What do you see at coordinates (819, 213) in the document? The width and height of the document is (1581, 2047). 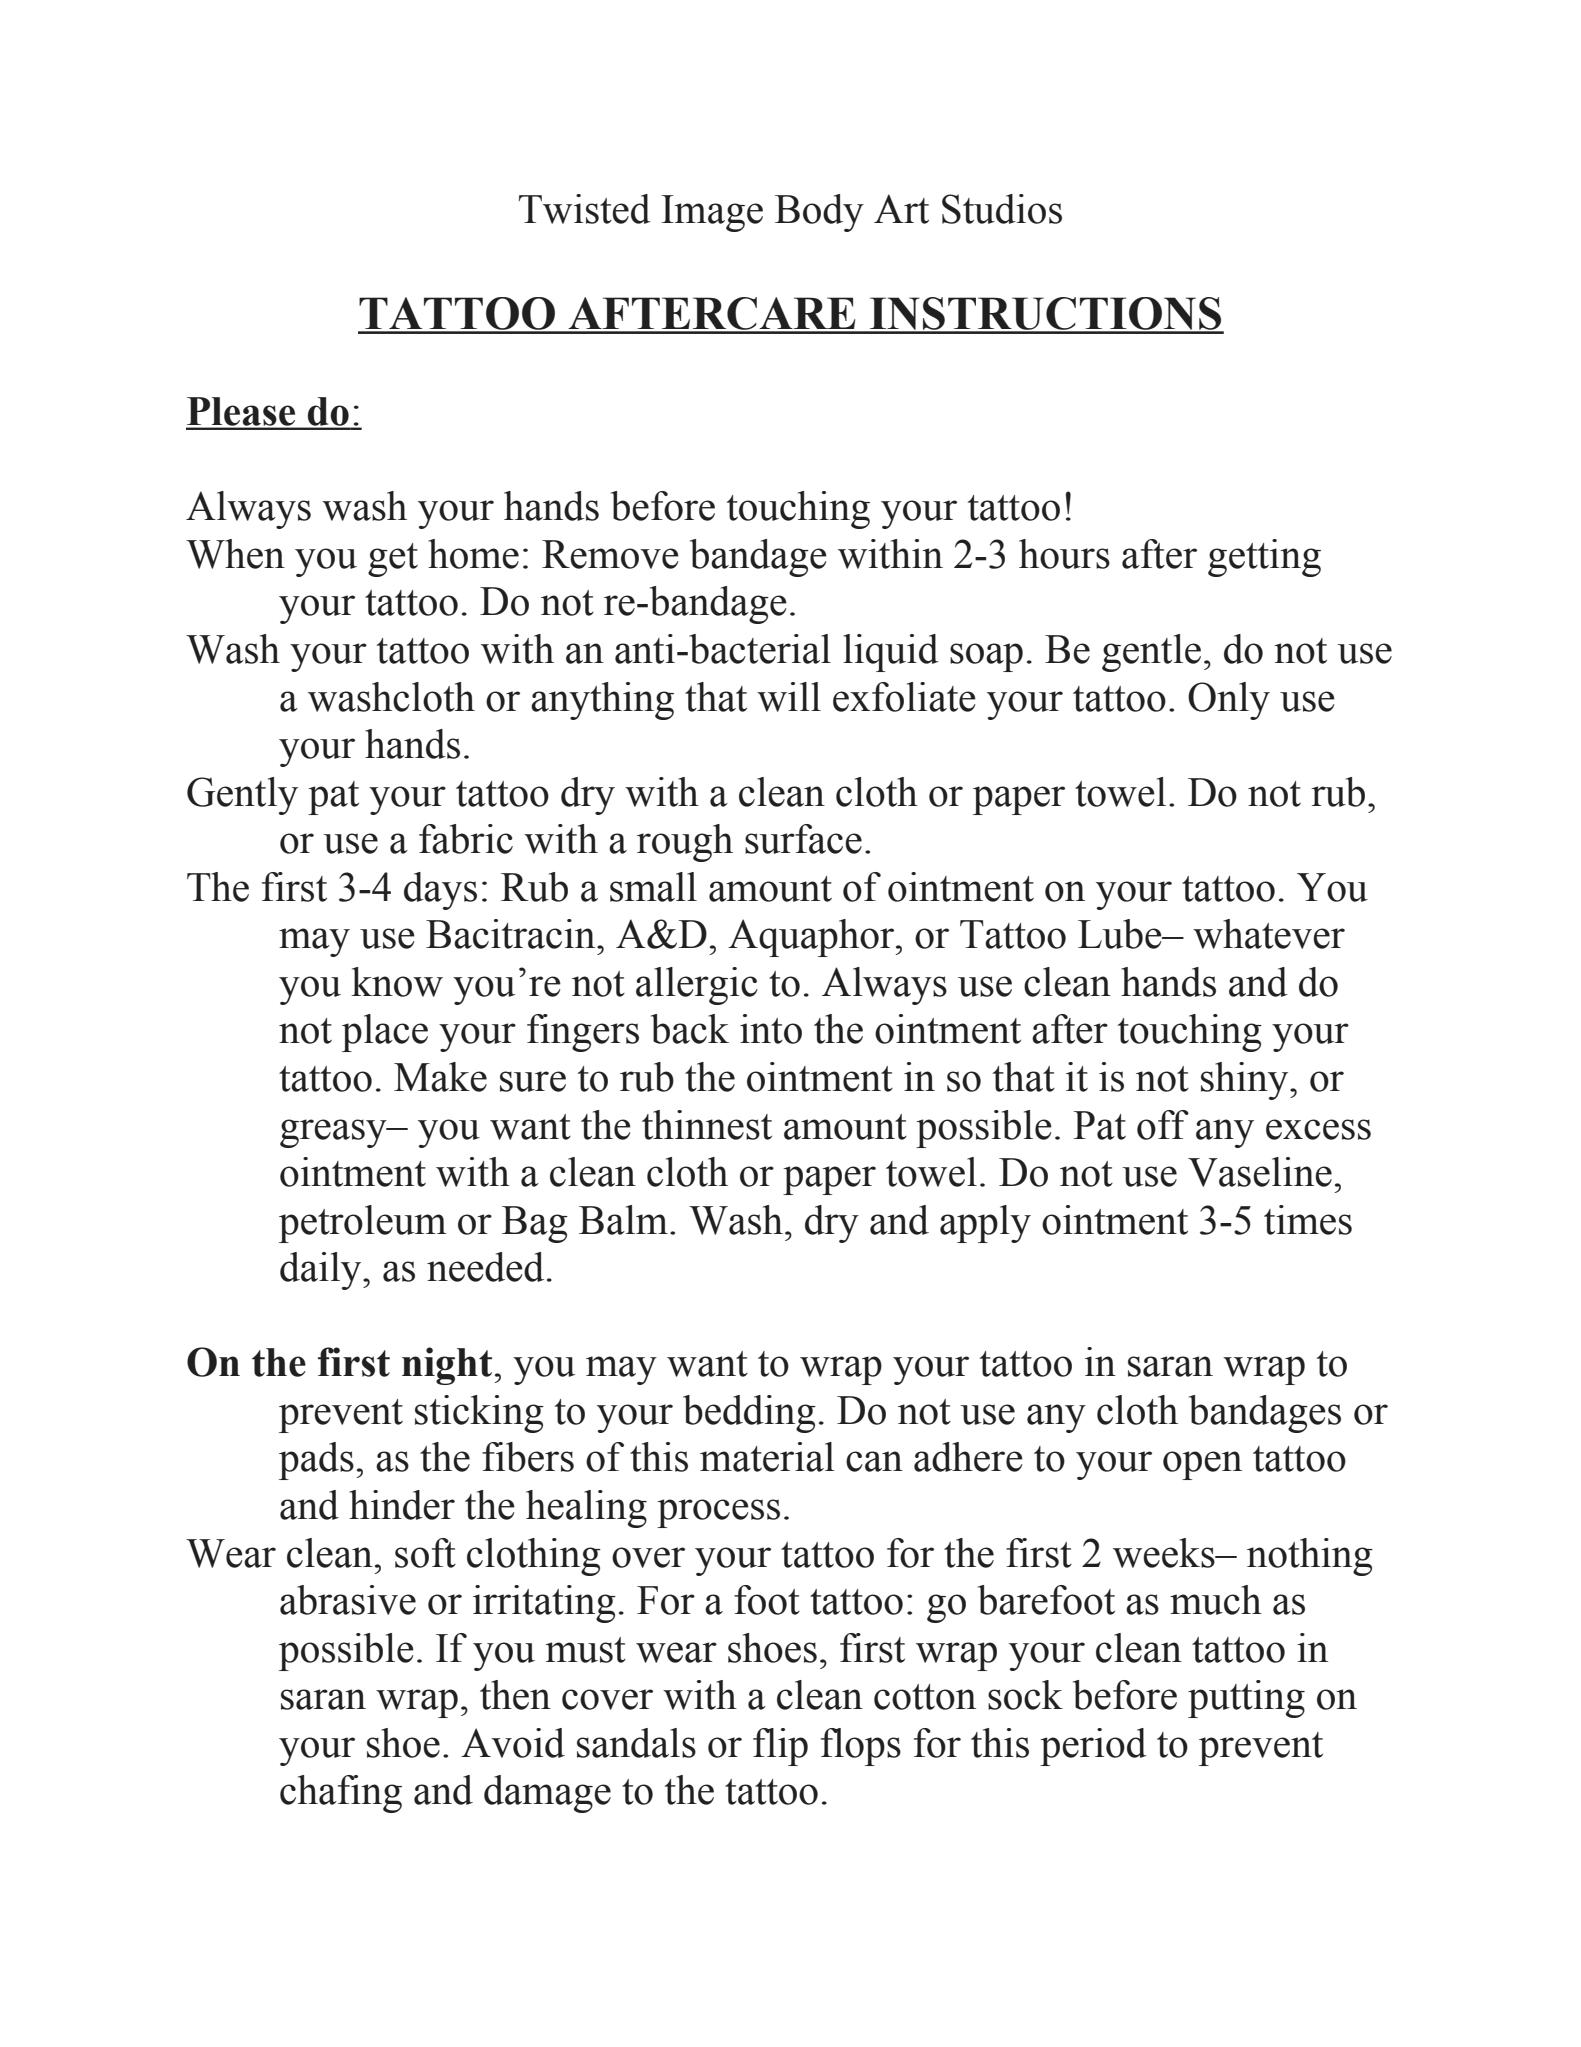 I see `Body` at bounding box center [819, 213].
